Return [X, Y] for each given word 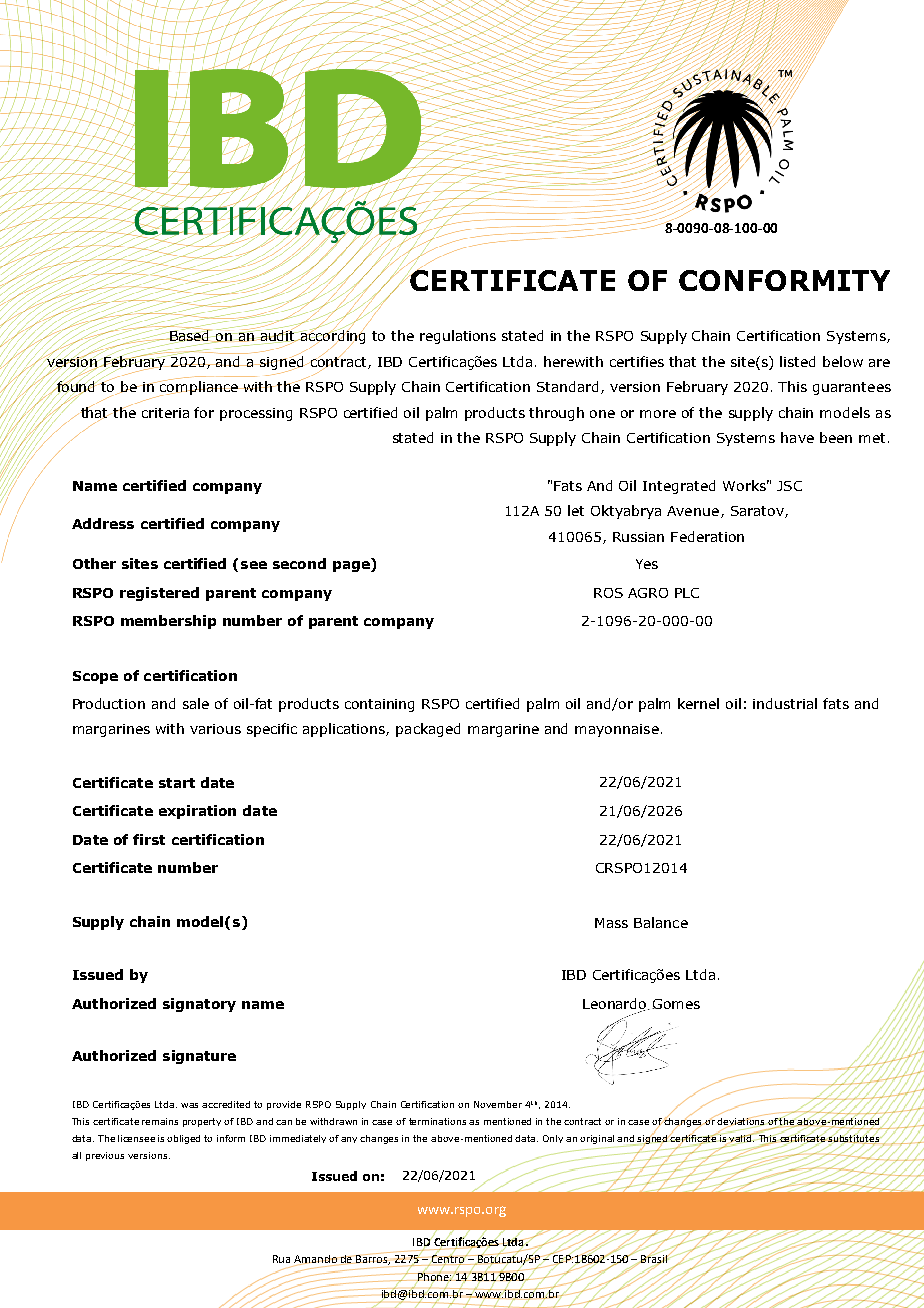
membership [168, 622]
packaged [428, 730]
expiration [197, 812]
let [576, 510]
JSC [789, 486]
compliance [199, 388]
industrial [785, 703]
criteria [165, 413]
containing [379, 705]
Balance [661, 922]
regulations [458, 337]
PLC [687, 593]
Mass [611, 923]
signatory [199, 1005]
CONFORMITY [784, 280]
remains [160, 1121]
